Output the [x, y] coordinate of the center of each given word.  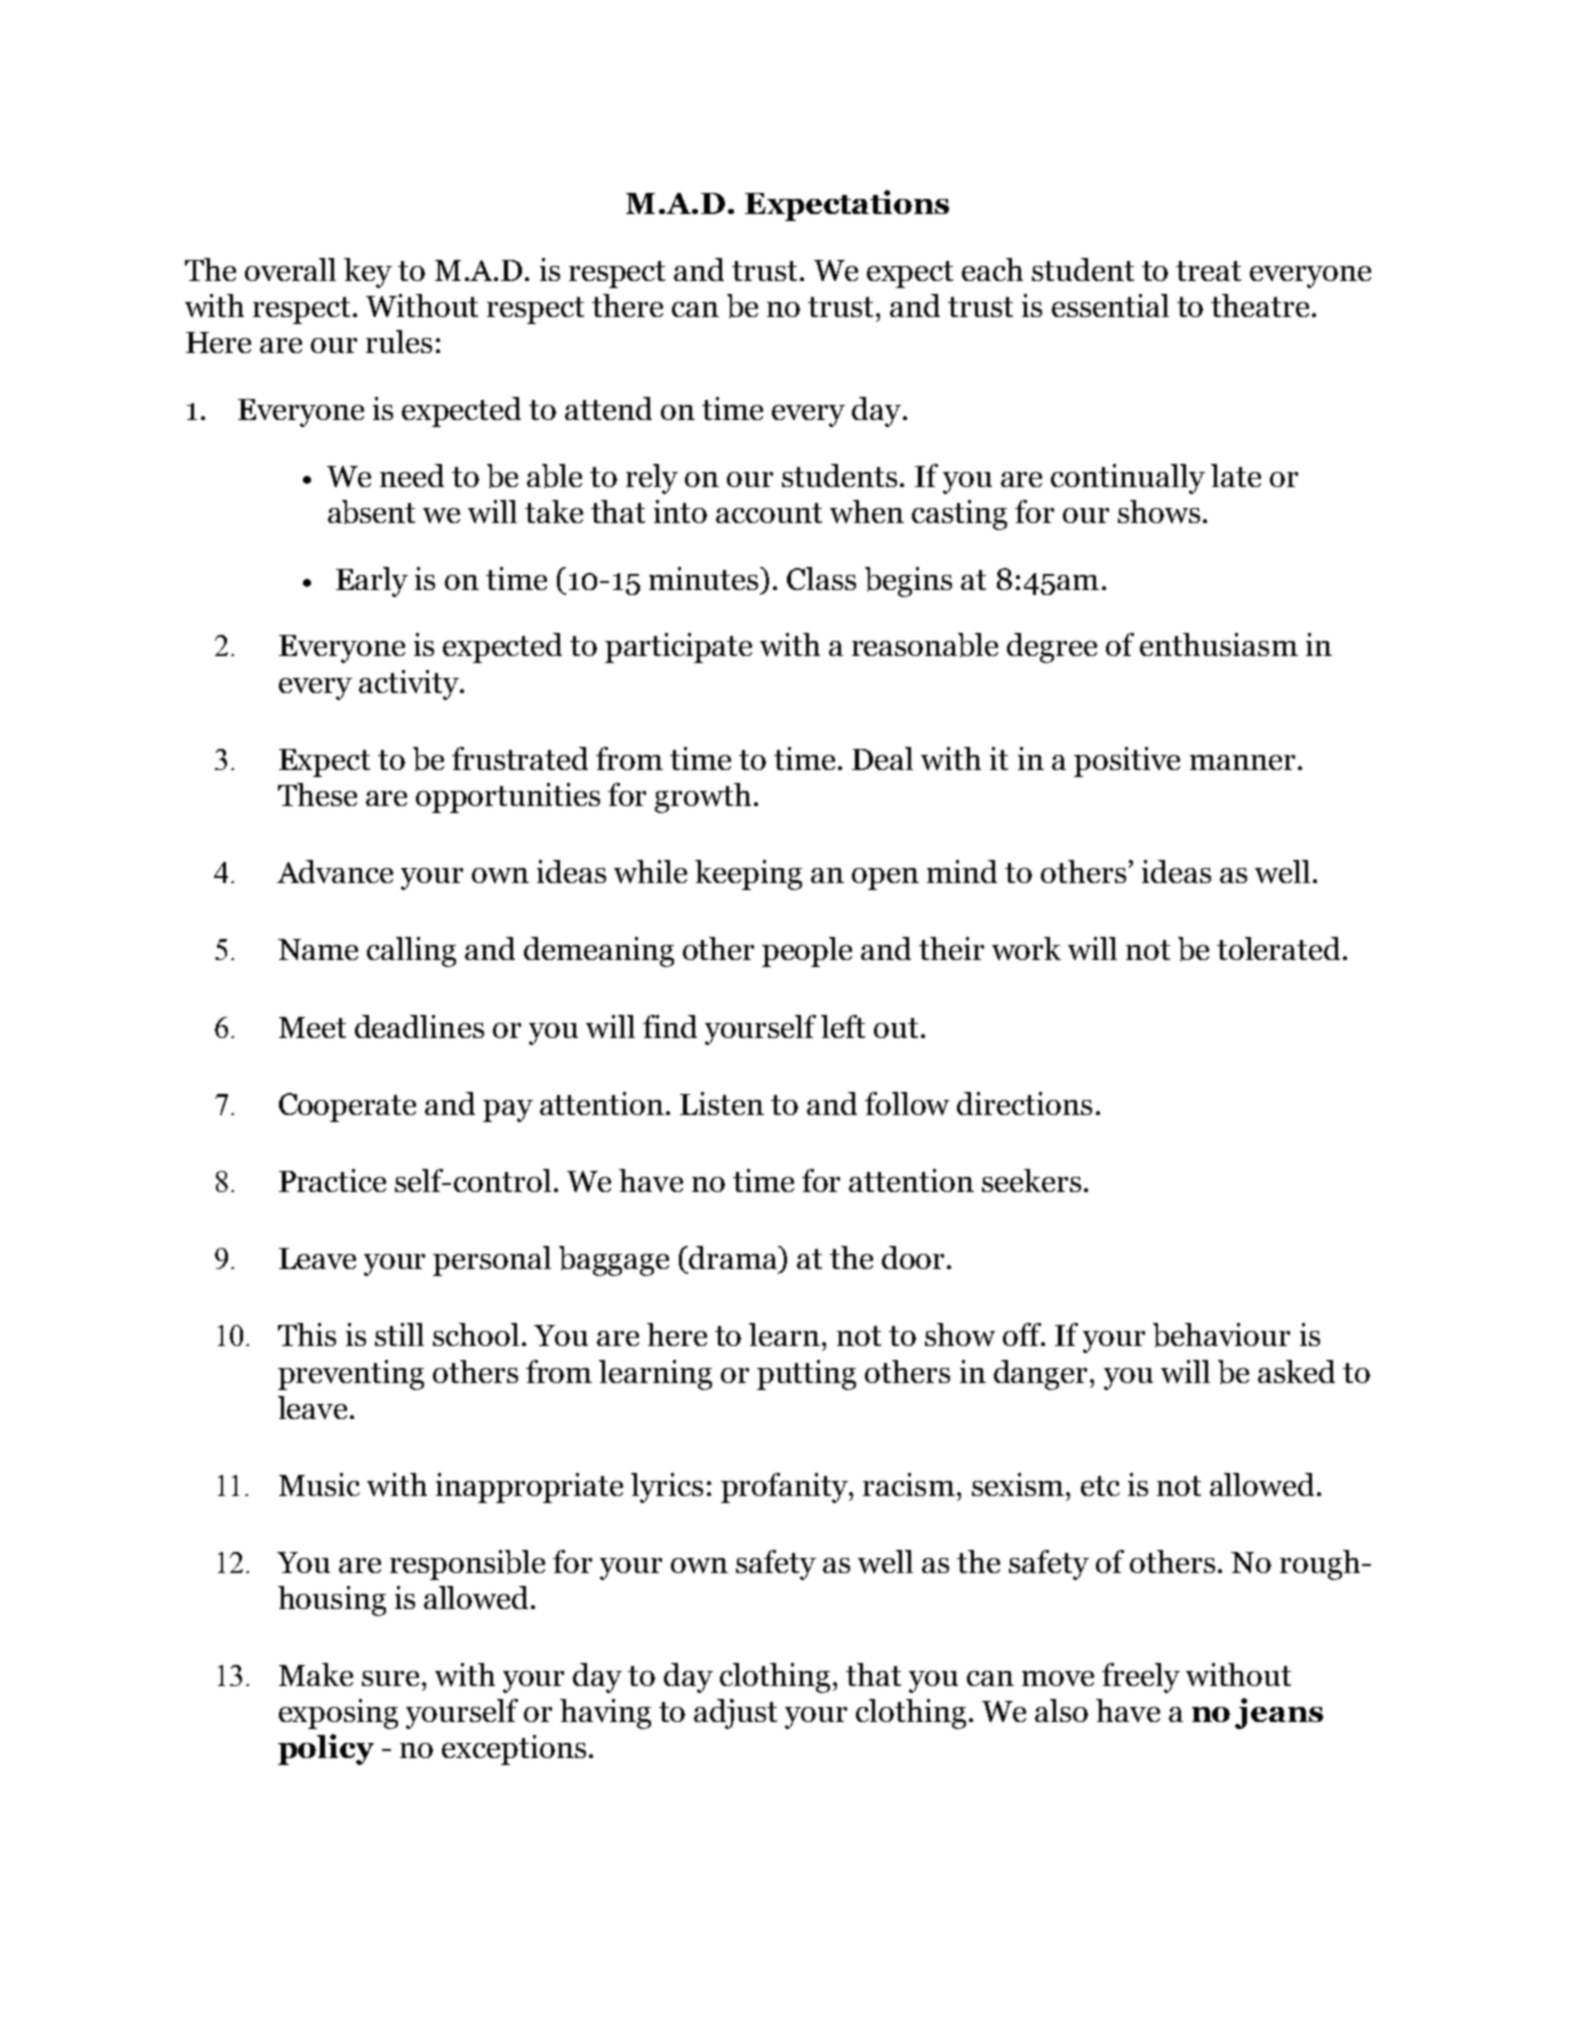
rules [399, 341]
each [992, 269]
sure [390, 1678]
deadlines [419, 1026]
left [843, 1026]
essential [1110, 305]
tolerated [1278, 948]
